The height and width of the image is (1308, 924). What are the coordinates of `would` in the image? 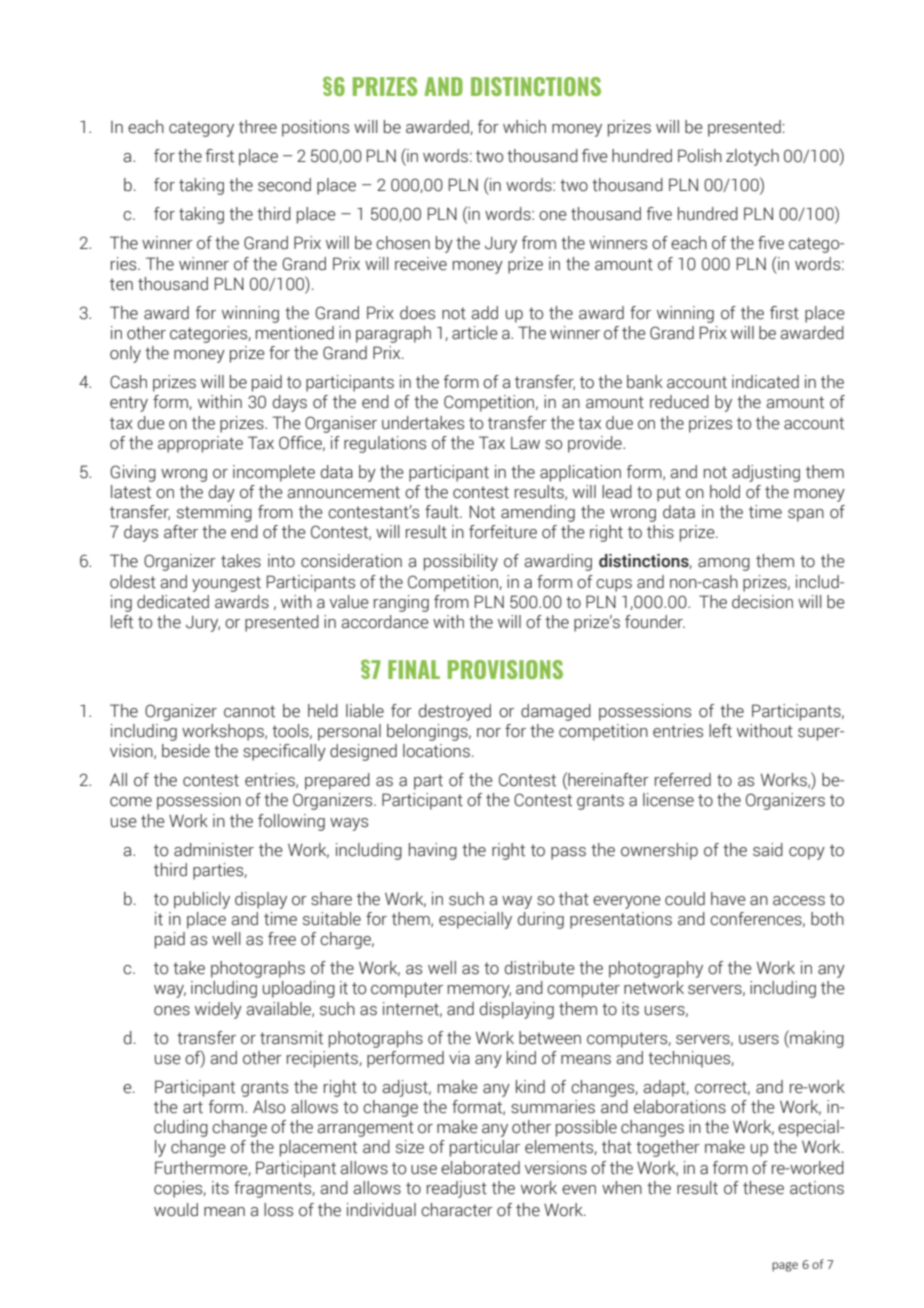 It's located at (176, 1210).
